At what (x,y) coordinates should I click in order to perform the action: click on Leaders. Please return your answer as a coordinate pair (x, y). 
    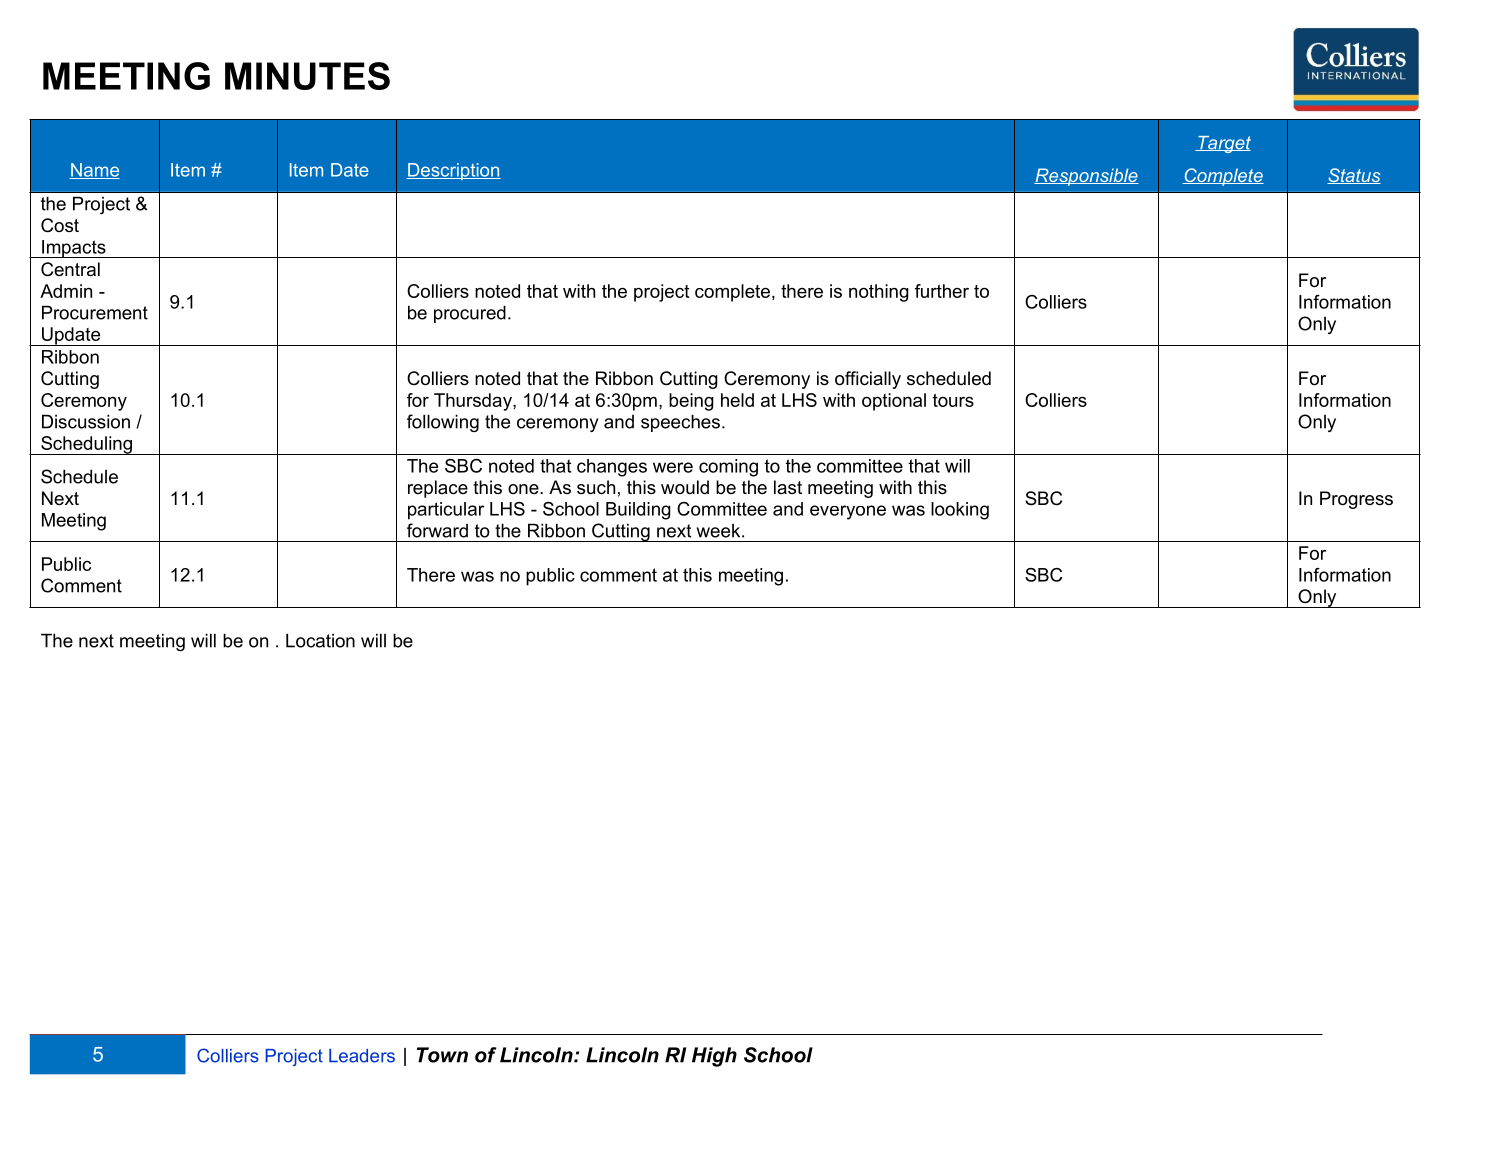
    Looking at the image, I should click on (362, 1056).
